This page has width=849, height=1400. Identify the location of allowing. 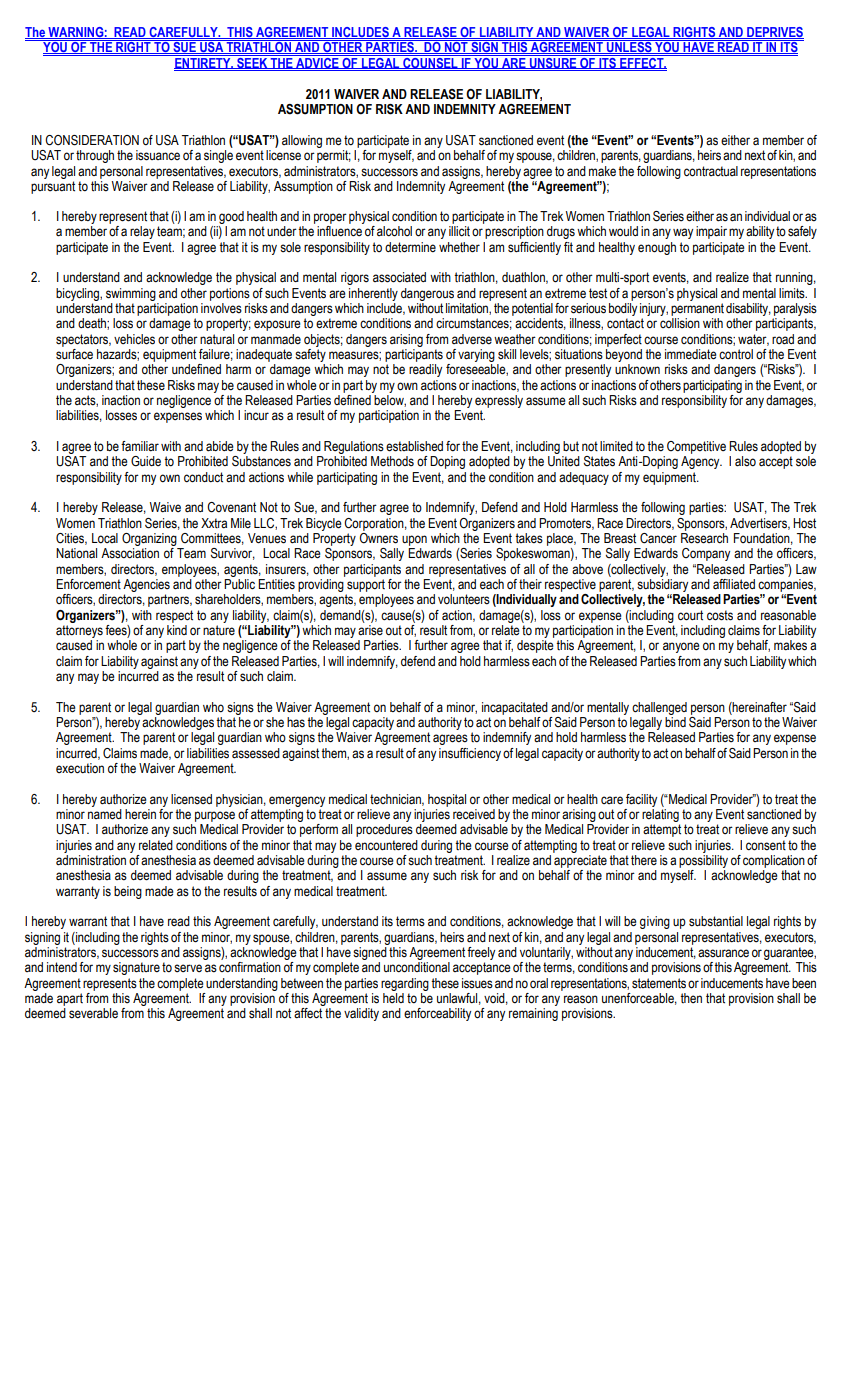
(302, 141).
